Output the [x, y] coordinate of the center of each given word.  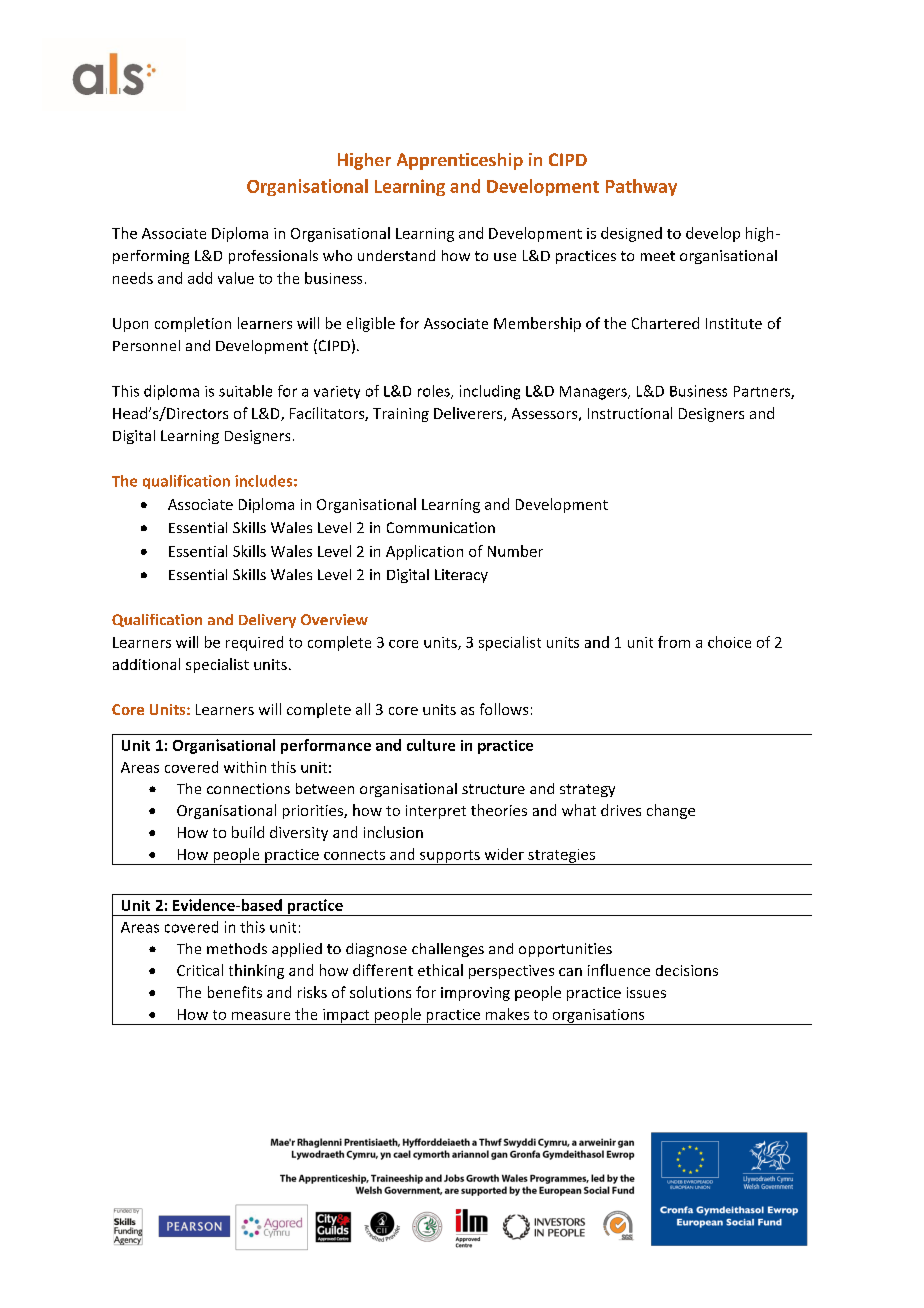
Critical [200, 970]
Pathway [641, 187]
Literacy [461, 576]
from [674, 642]
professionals [273, 257]
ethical [440, 970]
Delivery [267, 621]
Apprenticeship [460, 161]
